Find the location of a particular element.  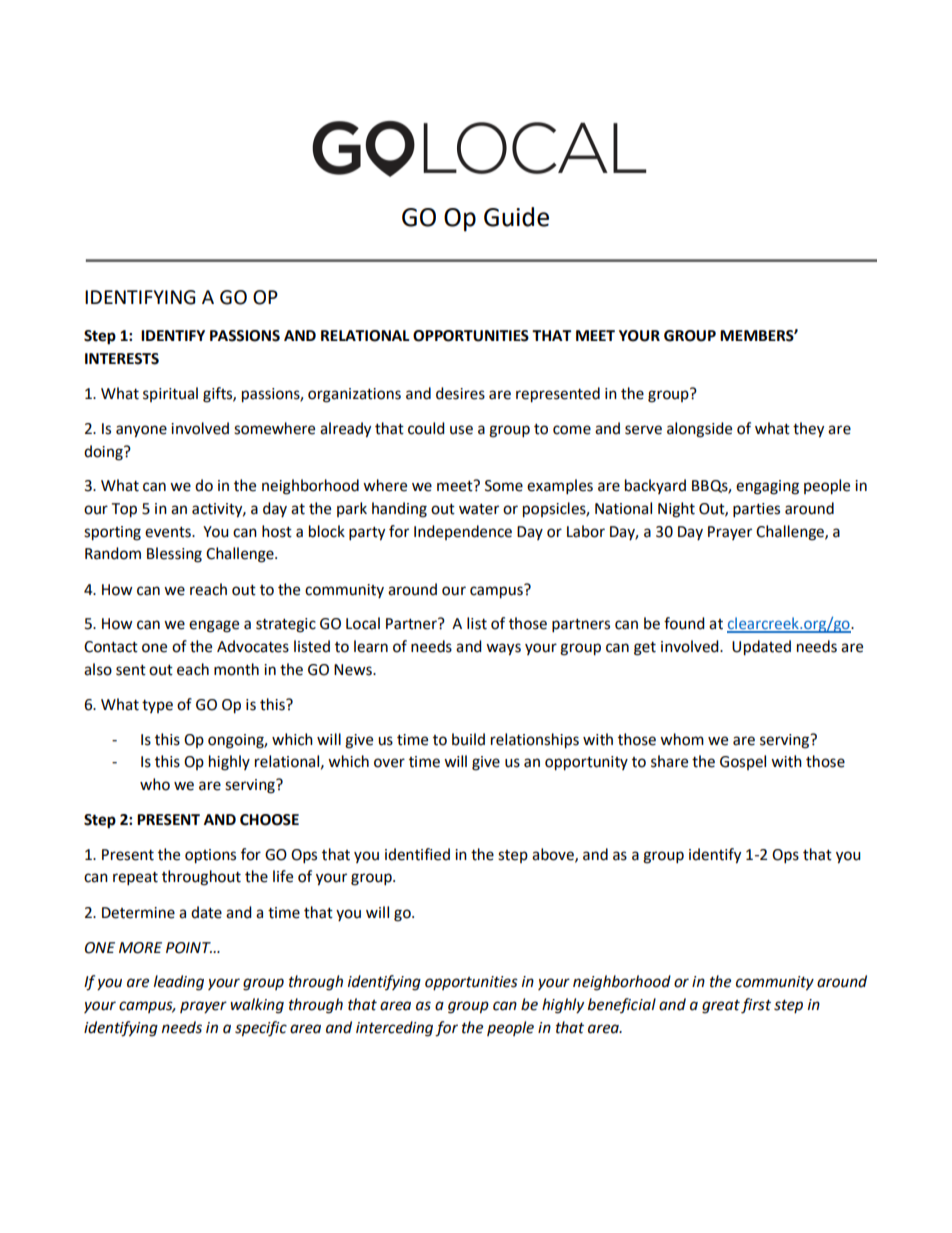

interceding is located at coordinates (394, 1029).
